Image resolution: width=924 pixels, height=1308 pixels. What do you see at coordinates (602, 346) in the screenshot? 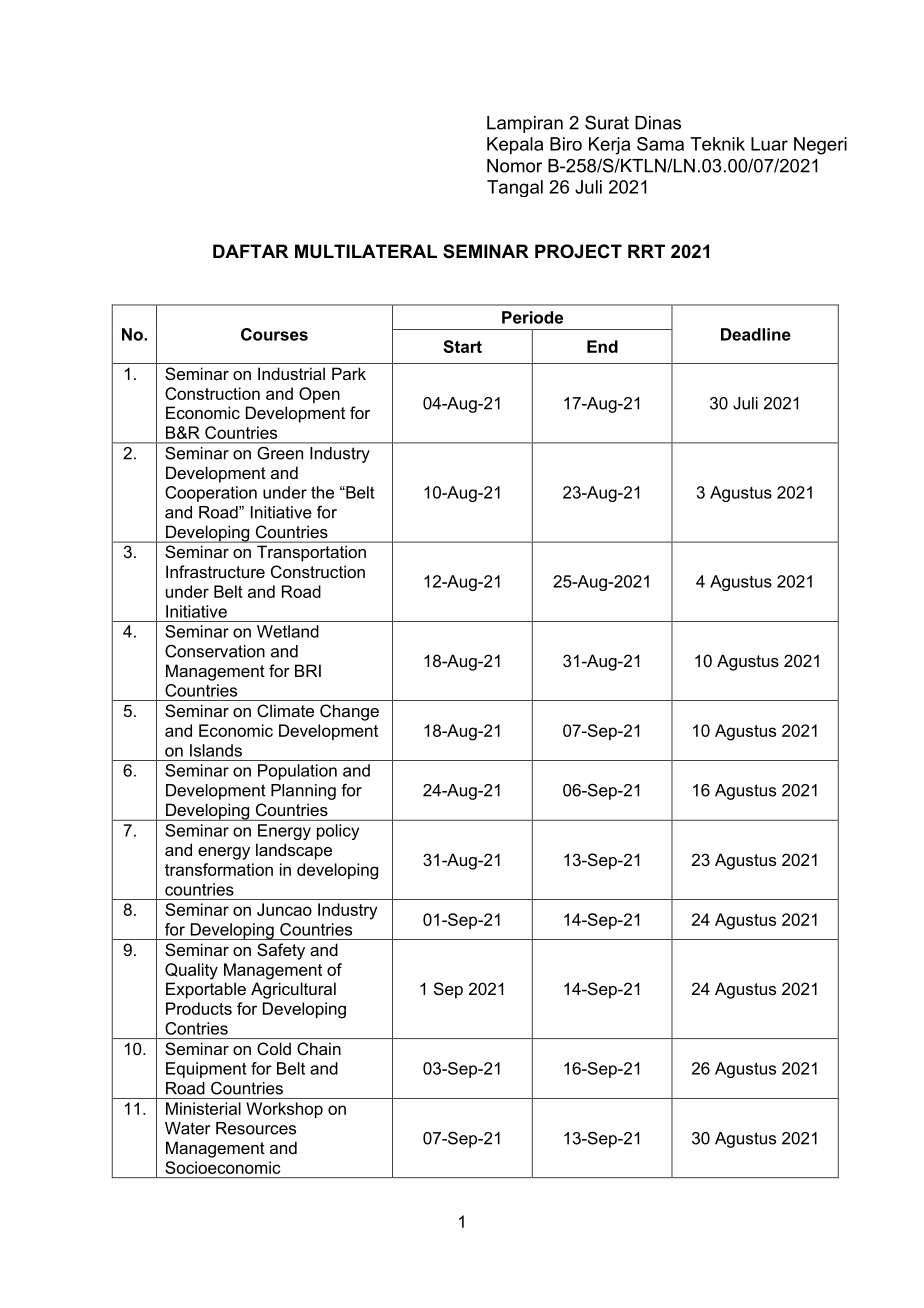
I see `End` at bounding box center [602, 346].
